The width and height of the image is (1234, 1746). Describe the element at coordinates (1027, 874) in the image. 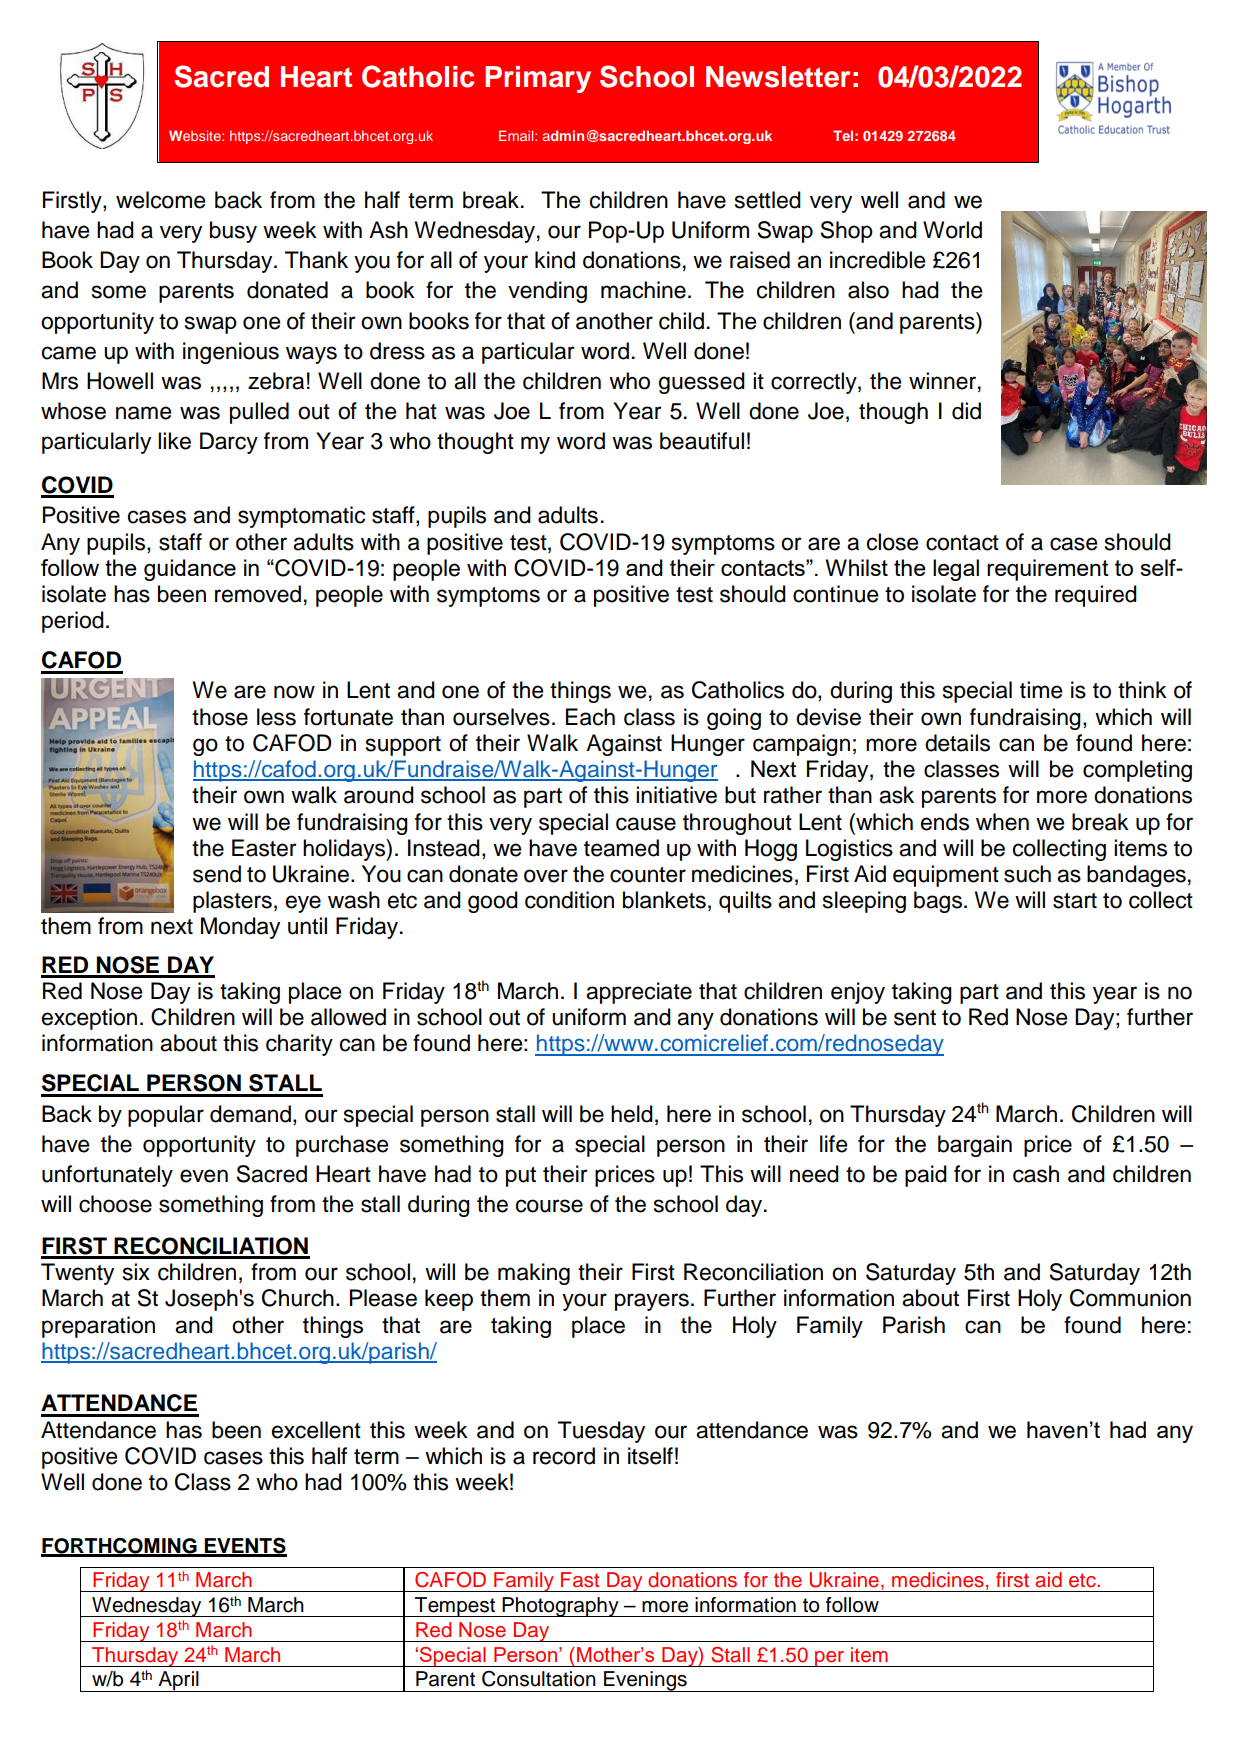

I see `such` at that location.
